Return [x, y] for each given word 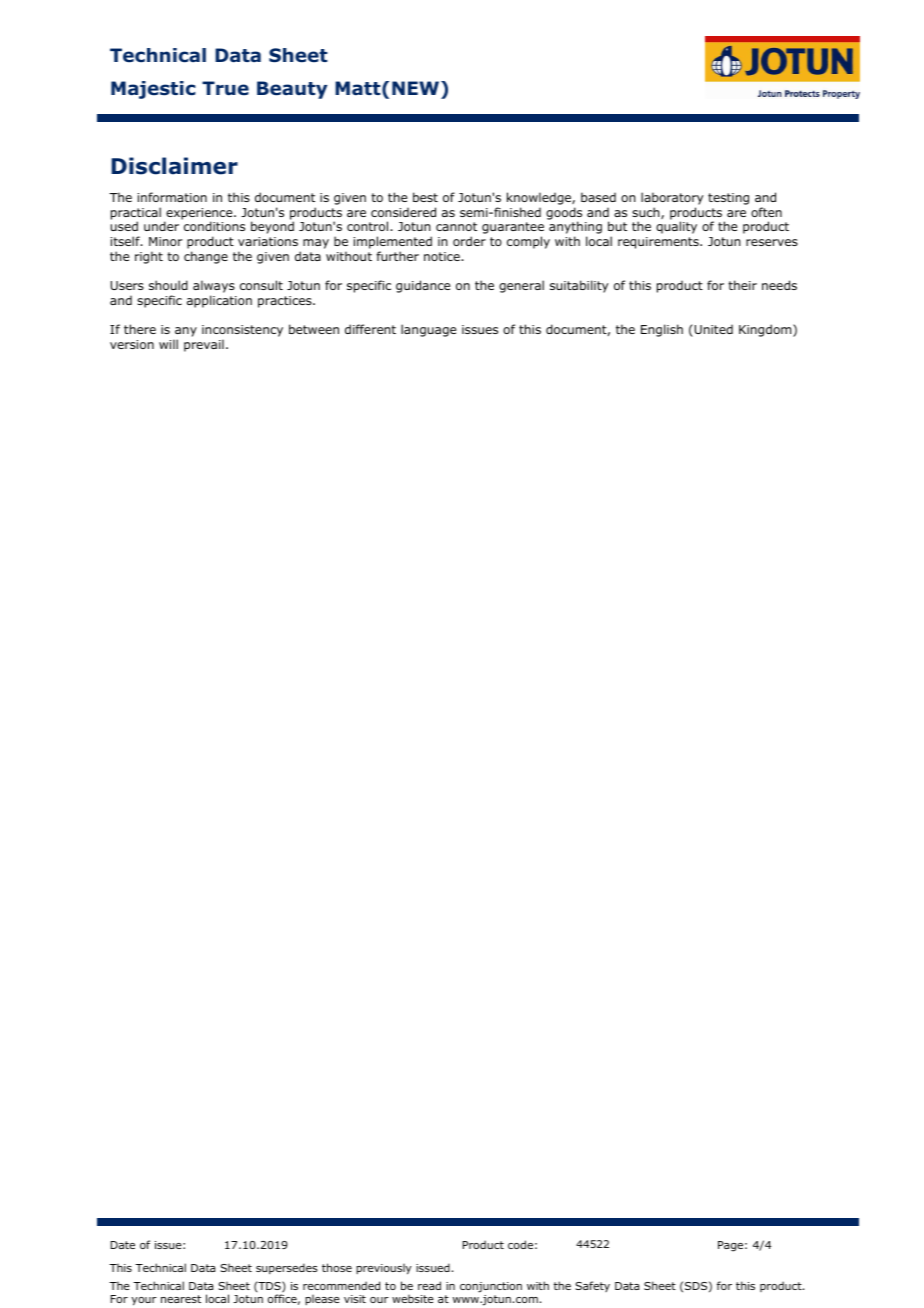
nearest [181, 1299]
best [425, 197]
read [429, 1285]
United [712, 330]
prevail [204, 345]
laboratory [672, 198]
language [428, 330]
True [225, 88]
